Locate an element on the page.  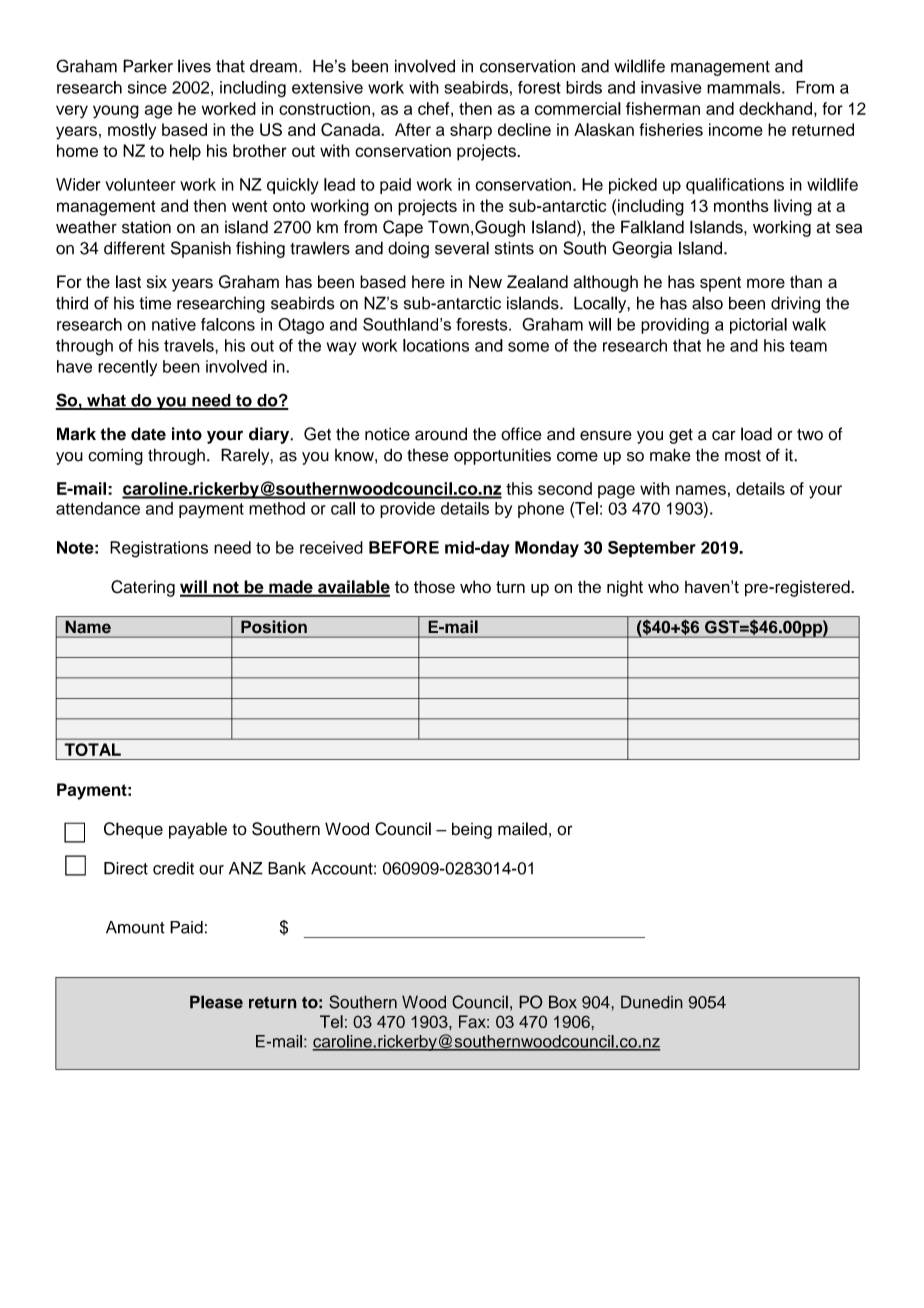
those is located at coordinates (434, 586).
